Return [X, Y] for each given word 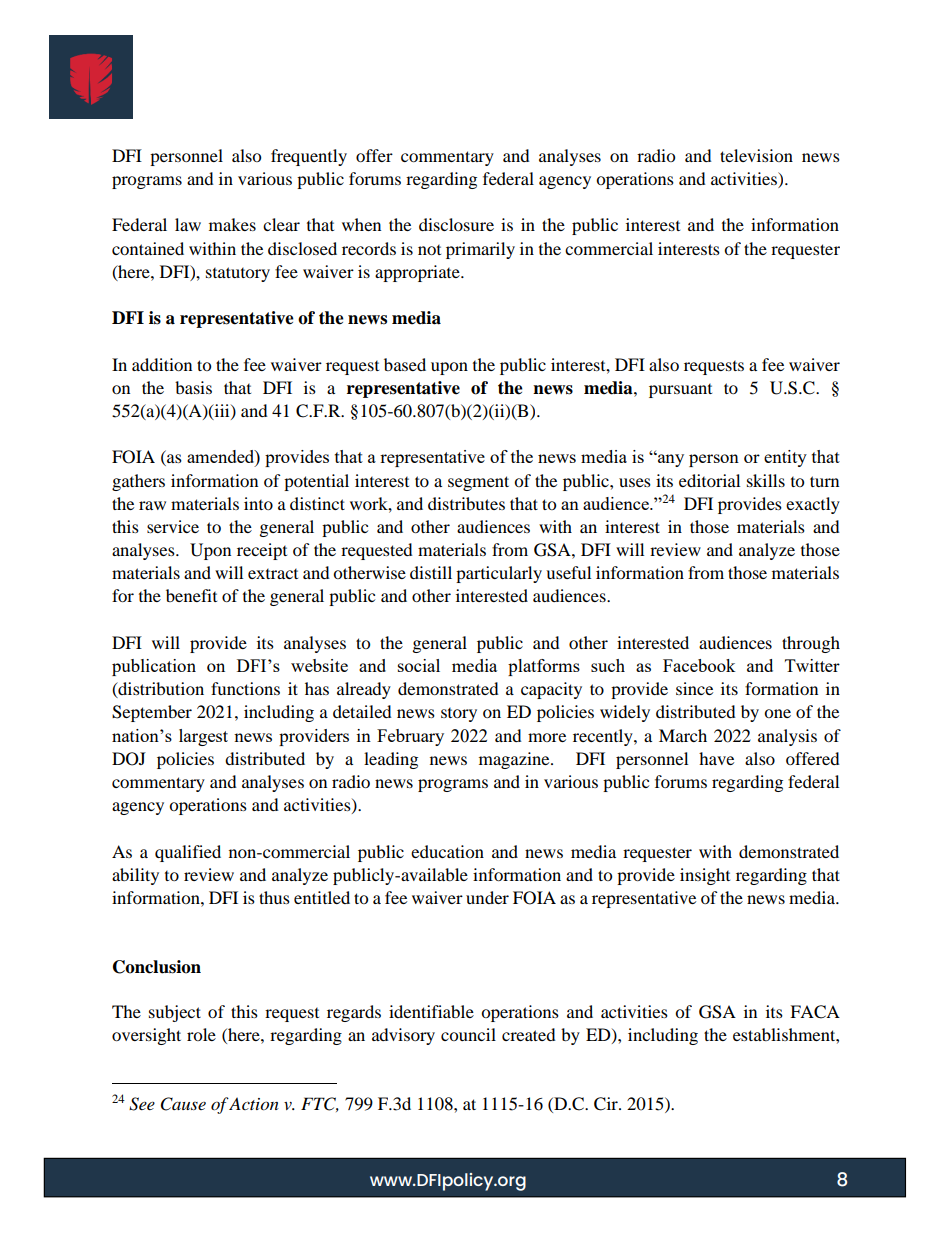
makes [232, 224]
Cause [183, 1104]
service [173, 526]
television [756, 155]
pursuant [680, 391]
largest [203, 737]
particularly [499, 574]
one [777, 713]
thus [274, 897]
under [487, 897]
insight [705, 876]
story [459, 715]
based [405, 364]
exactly [813, 505]
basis [193, 387]
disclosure [456, 224]
